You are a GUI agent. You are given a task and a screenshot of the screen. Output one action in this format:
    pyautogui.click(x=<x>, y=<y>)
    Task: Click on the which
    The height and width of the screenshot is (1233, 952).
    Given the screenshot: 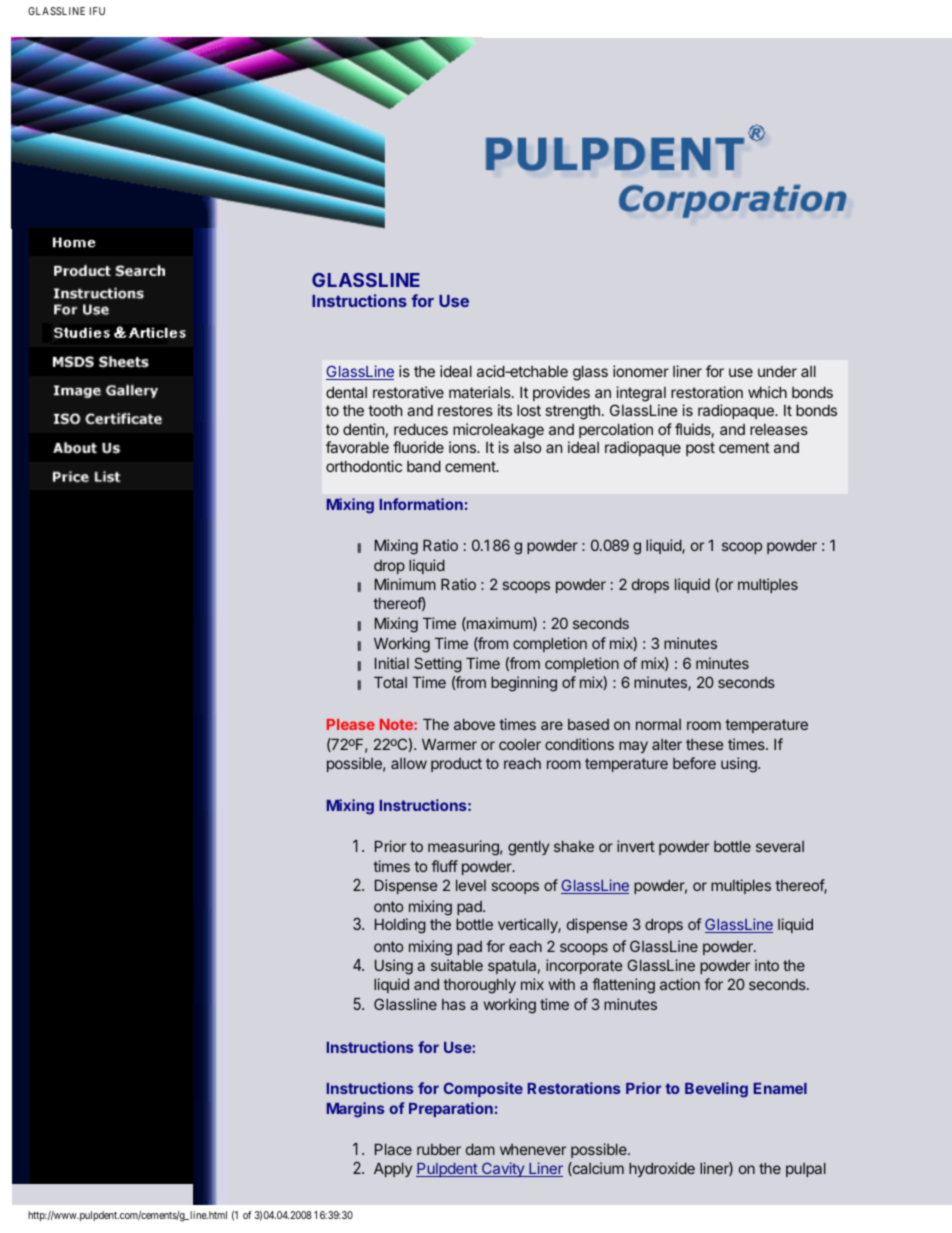 What is the action you would take?
    pyautogui.click(x=767, y=392)
